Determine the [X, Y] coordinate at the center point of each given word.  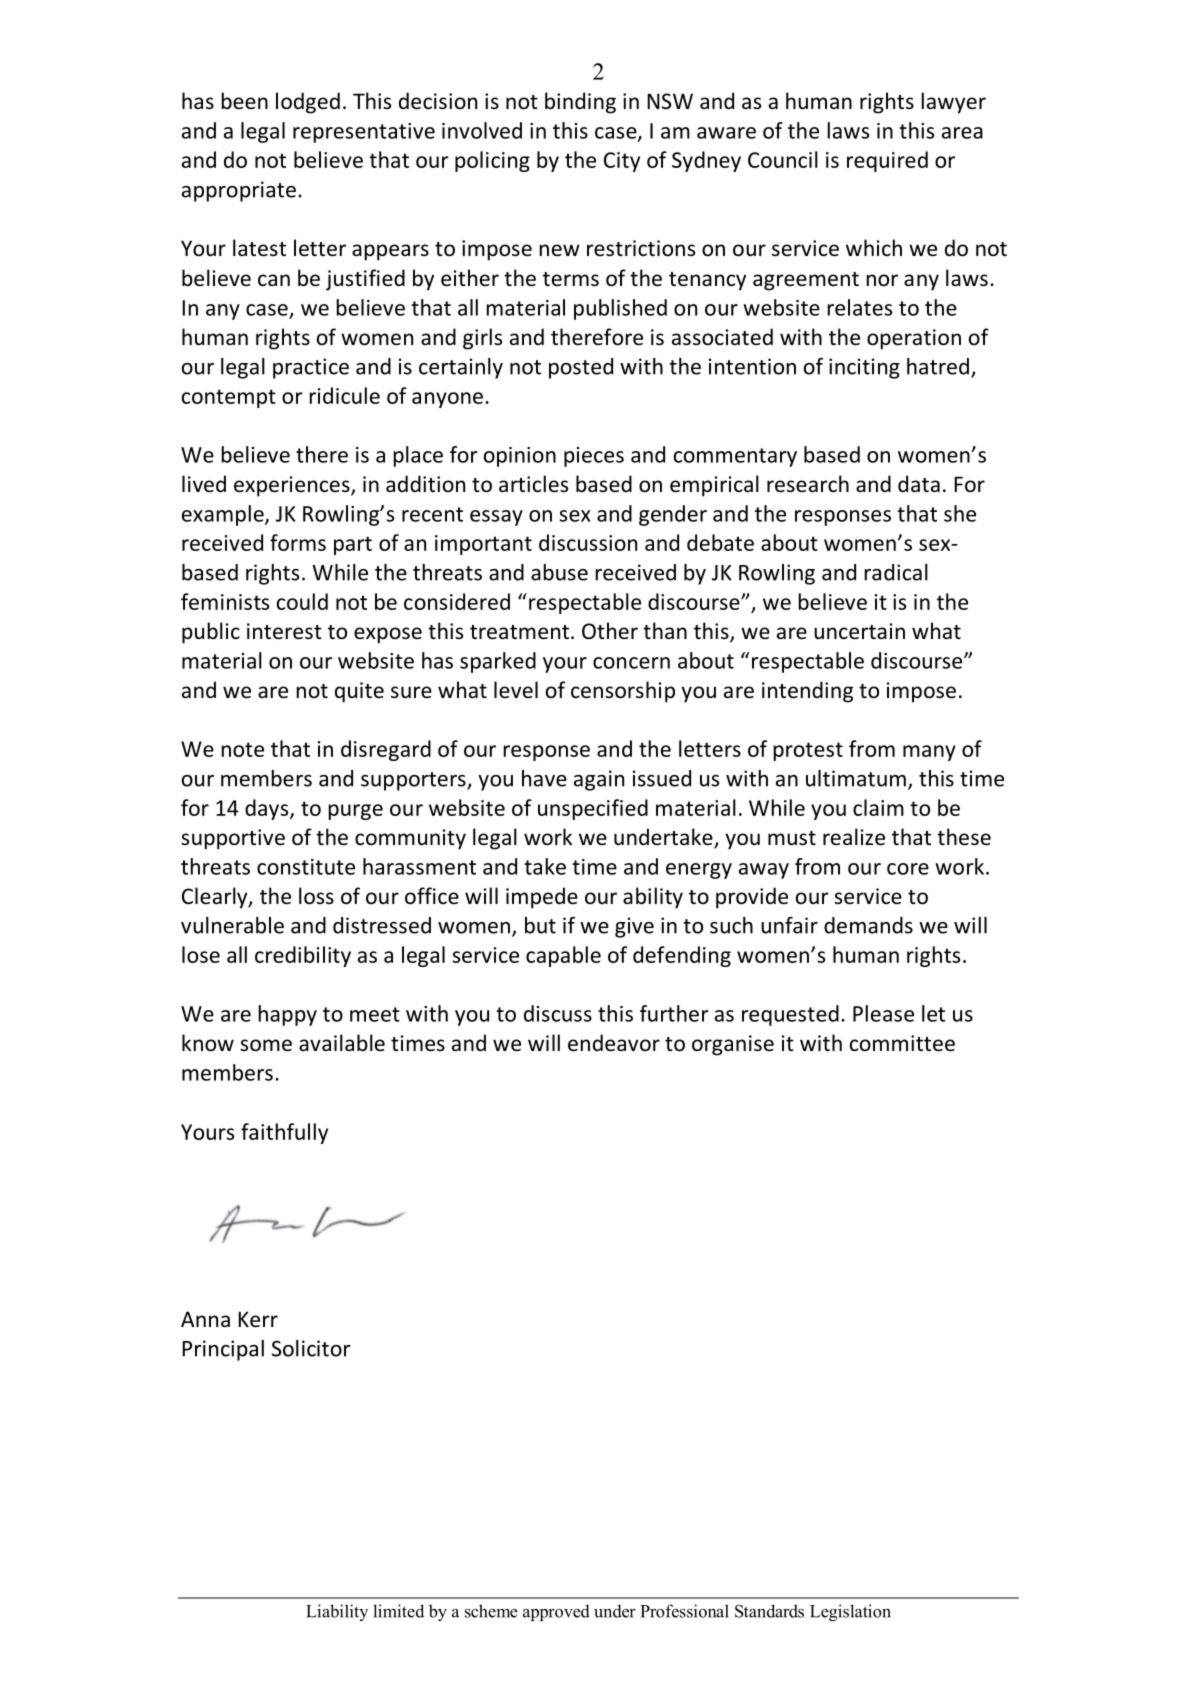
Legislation [850, 1612]
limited [398, 1611]
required [887, 161]
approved [556, 1612]
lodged [308, 103]
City [622, 162]
